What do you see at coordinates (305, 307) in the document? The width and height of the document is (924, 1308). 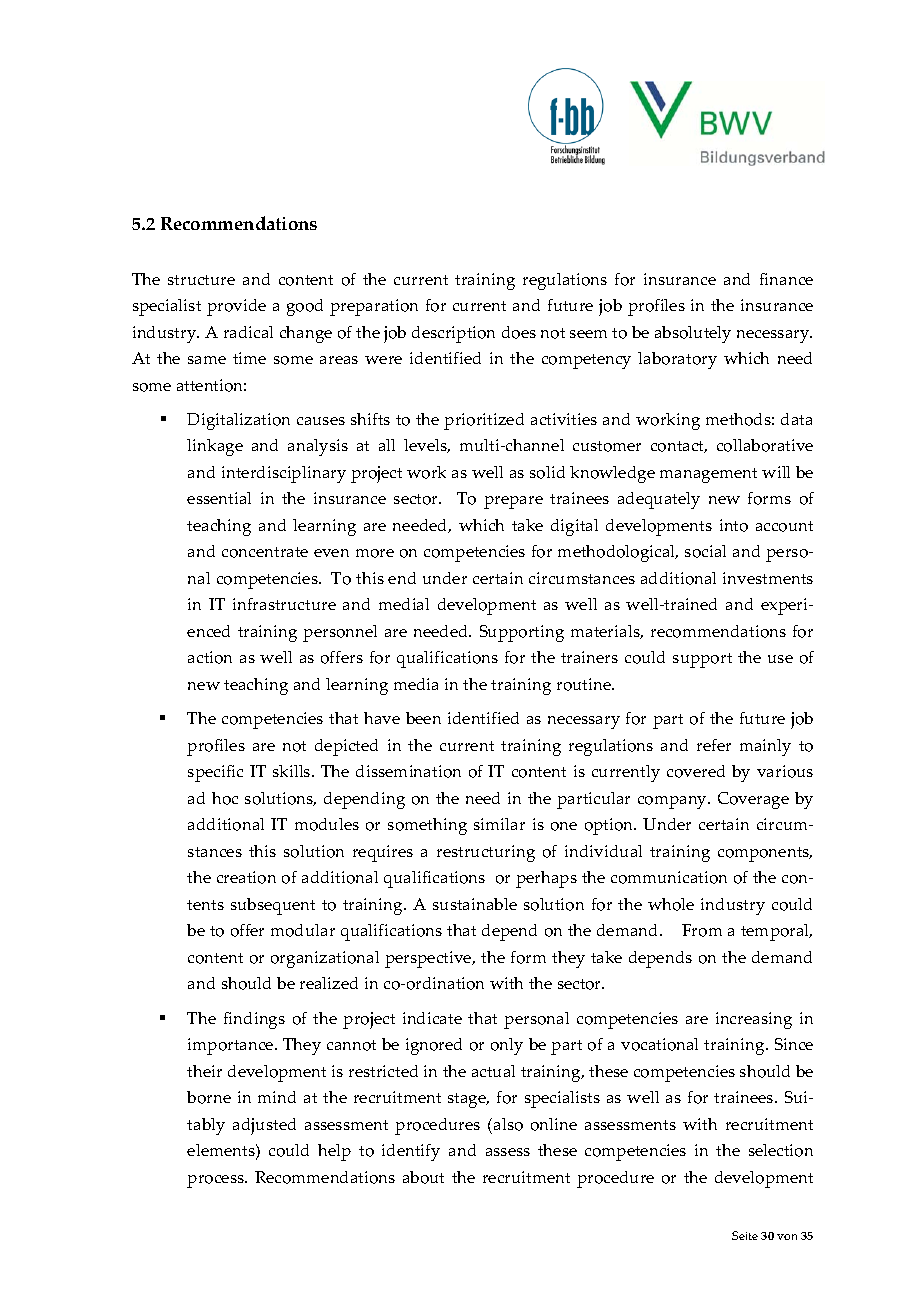 I see `good` at bounding box center [305, 307].
